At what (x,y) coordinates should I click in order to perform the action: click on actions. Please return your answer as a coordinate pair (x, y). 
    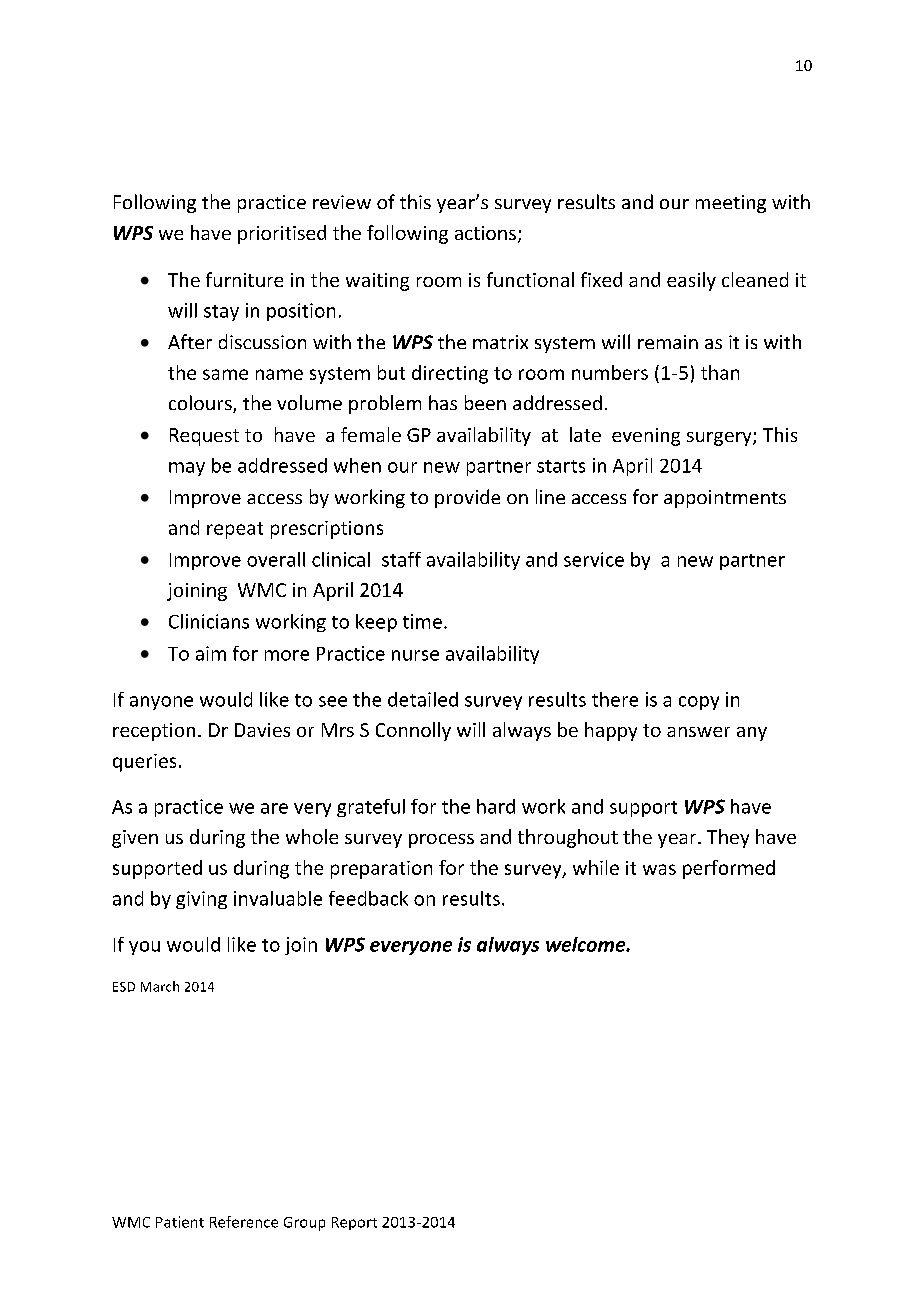
    Looking at the image, I should click on (485, 233).
